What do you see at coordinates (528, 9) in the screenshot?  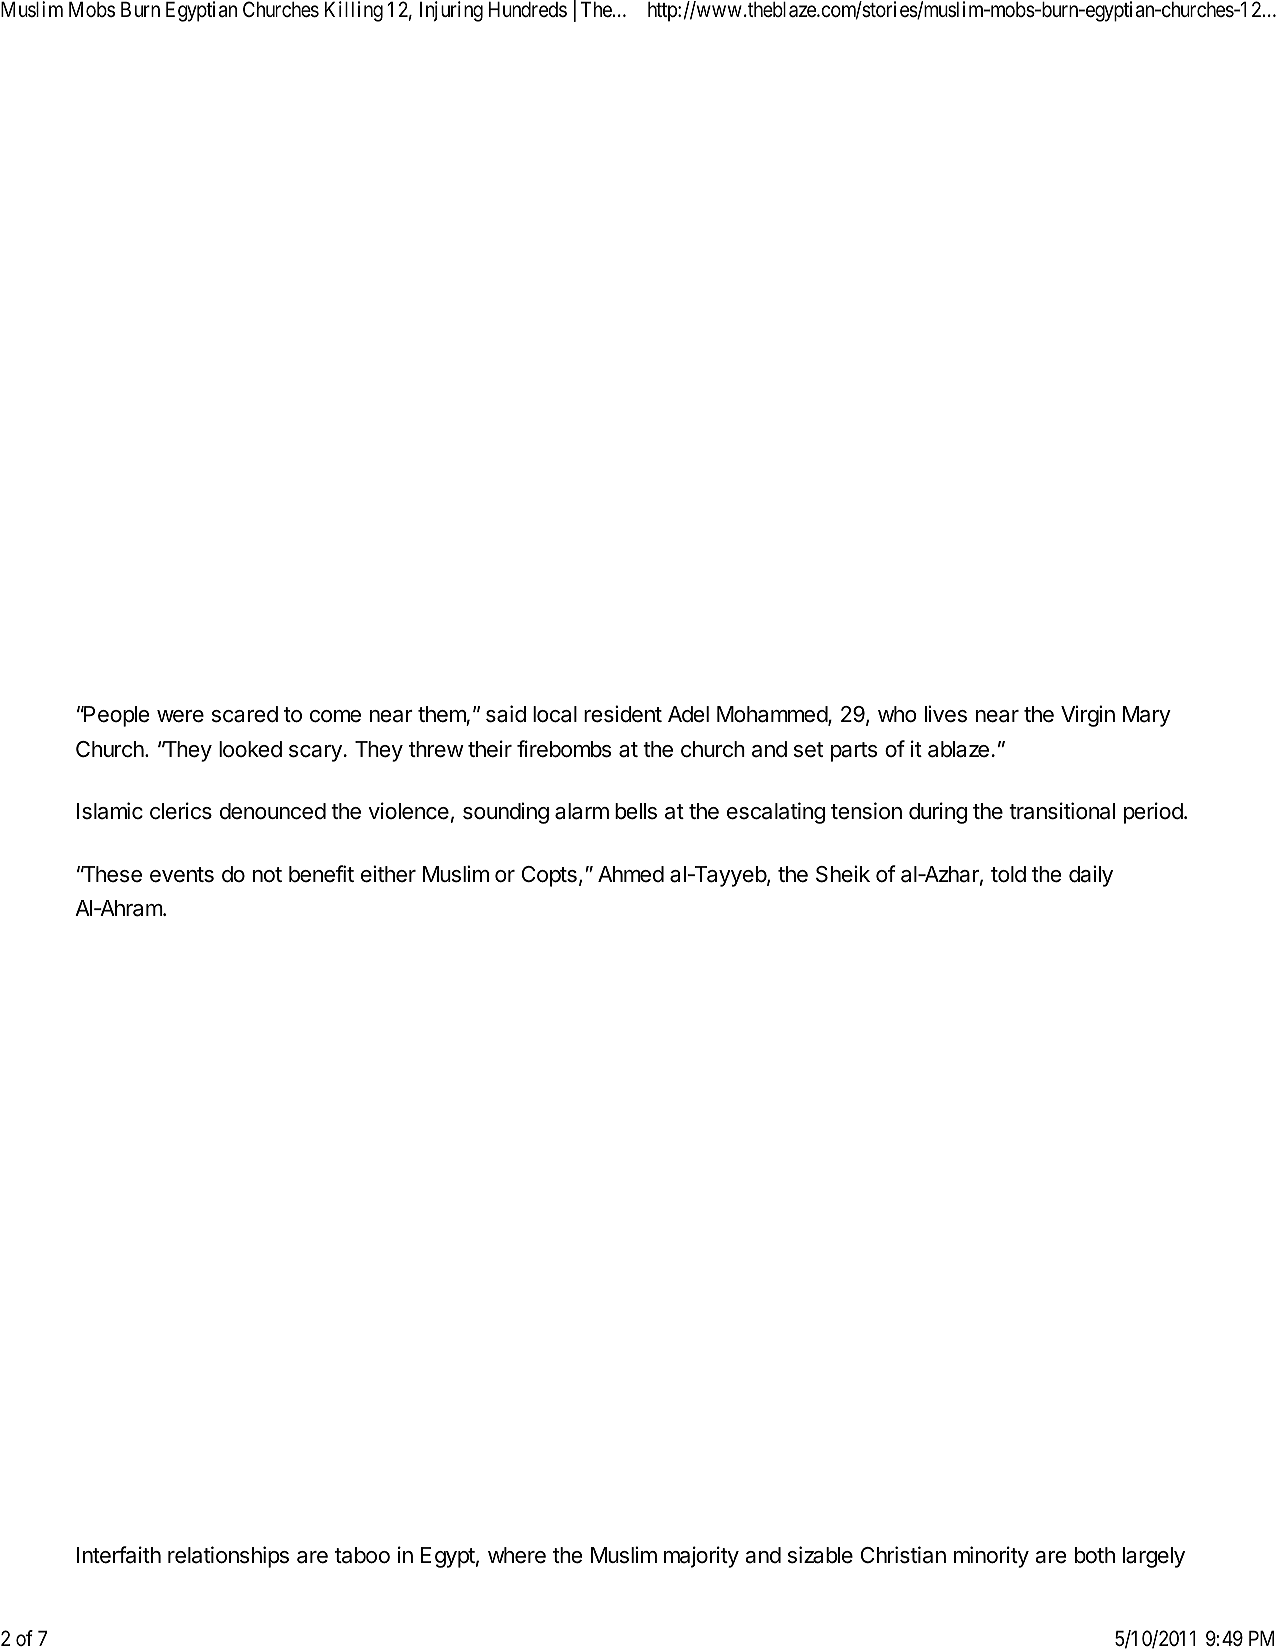 I see `Hundreds` at bounding box center [528, 9].
